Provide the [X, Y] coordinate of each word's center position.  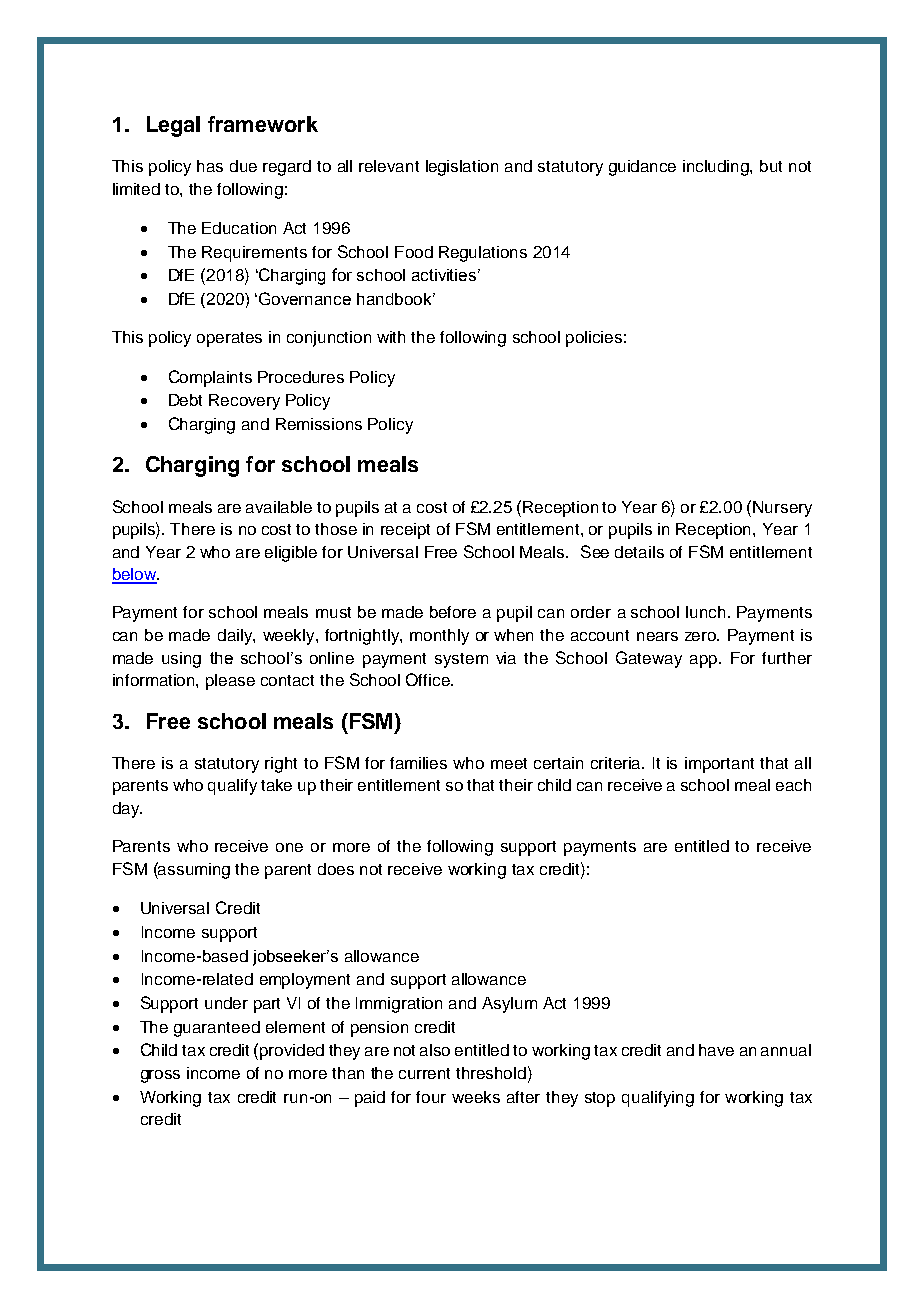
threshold [491, 1073]
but [771, 166]
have [716, 1050]
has [210, 166]
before [453, 612]
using [181, 660]
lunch [705, 612]
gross [160, 1076]
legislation [462, 168]
